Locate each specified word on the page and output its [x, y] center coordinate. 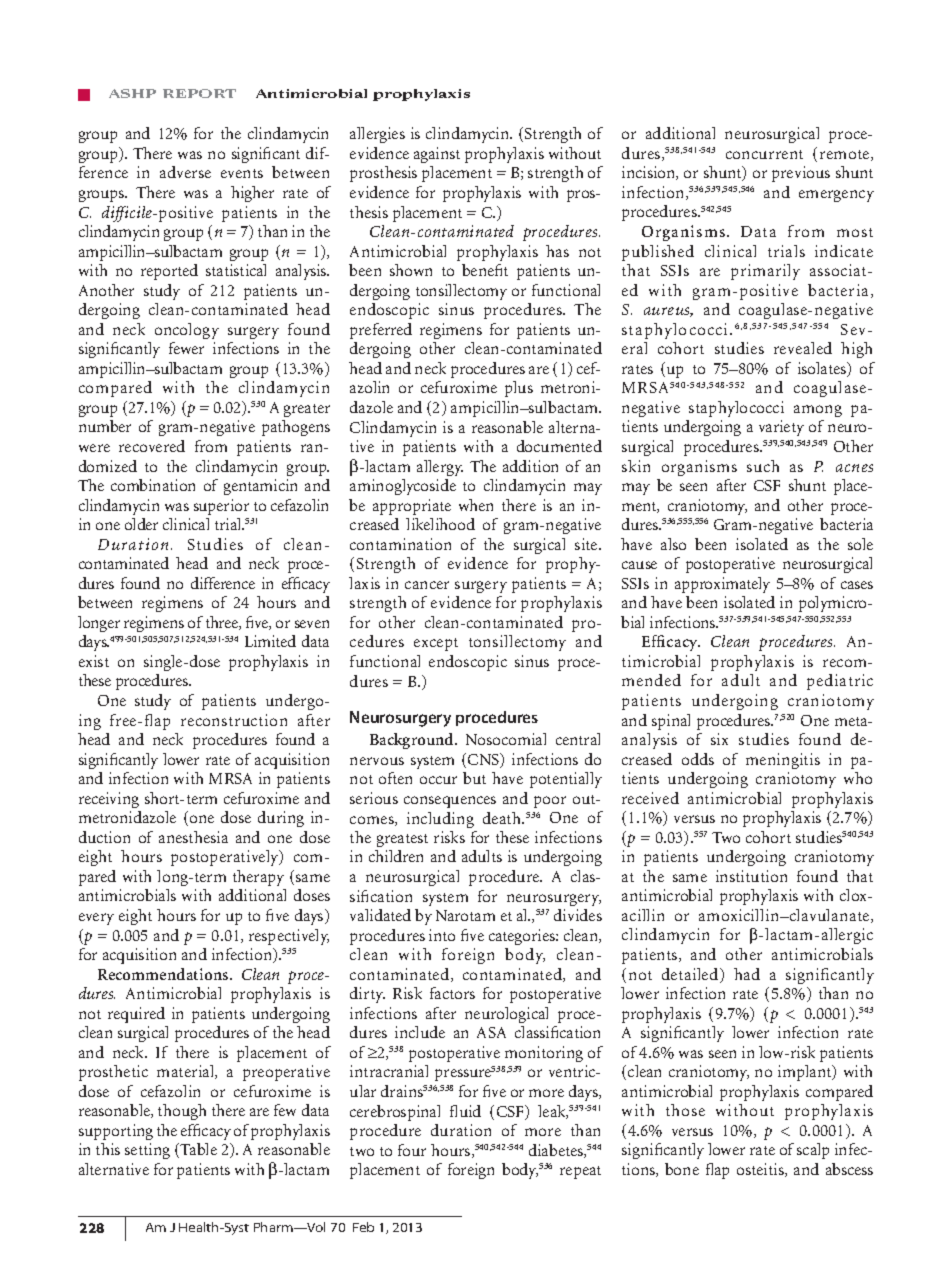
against [437, 155]
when [476, 505]
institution [751, 876]
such [763, 466]
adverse [185, 172]
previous [801, 174]
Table [198, 1149]
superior [221, 507]
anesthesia [193, 837]
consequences [450, 802]
